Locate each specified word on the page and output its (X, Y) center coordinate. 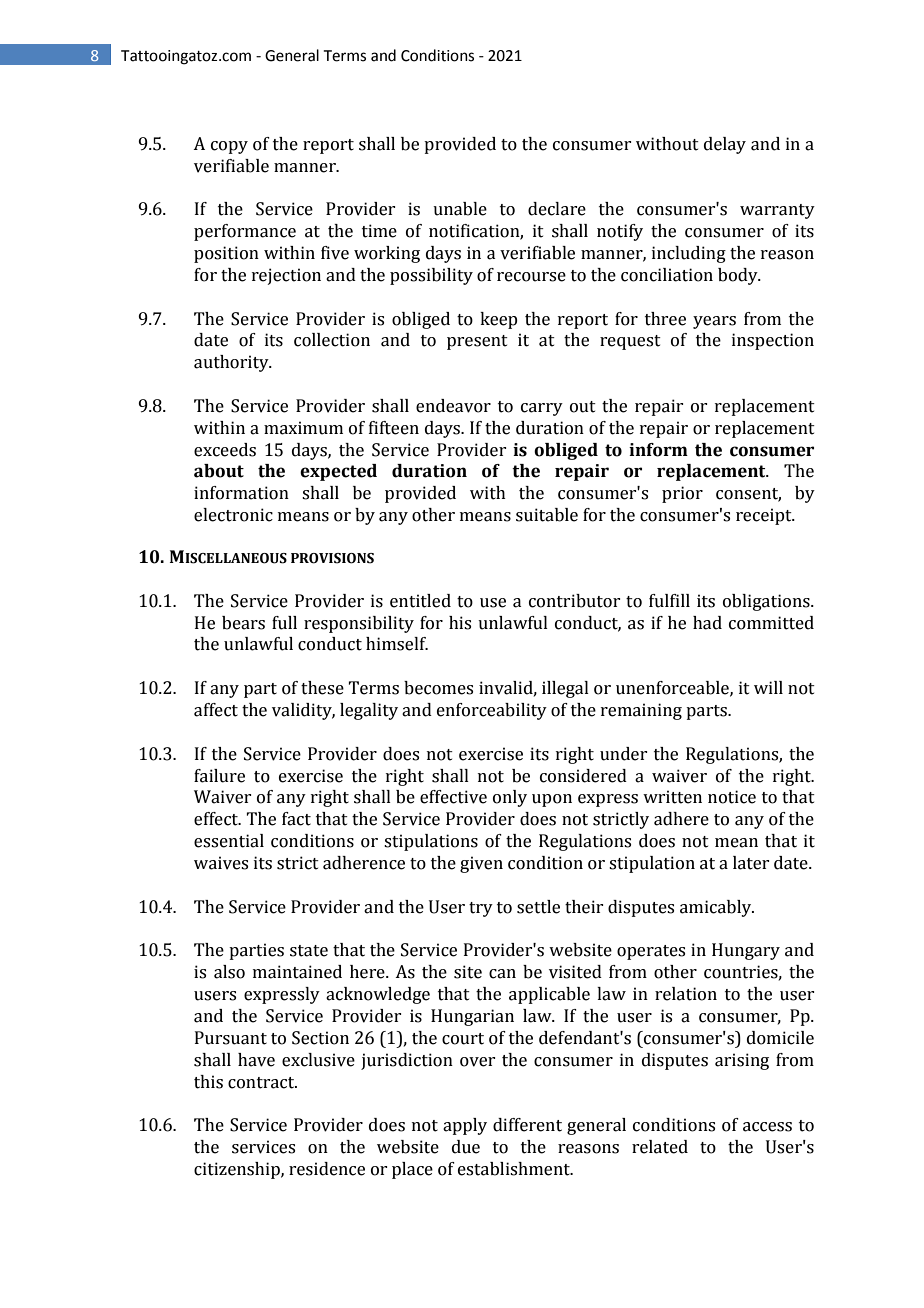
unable (460, 209)
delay (725, 145)
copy (229, 147)
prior (682, 494)
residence (327, 1169)
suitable (547, 515)
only (510, 798)
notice (732, 797)
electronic (233, 515)
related (660, 1147)
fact (296, 819)
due (466, 1147)
